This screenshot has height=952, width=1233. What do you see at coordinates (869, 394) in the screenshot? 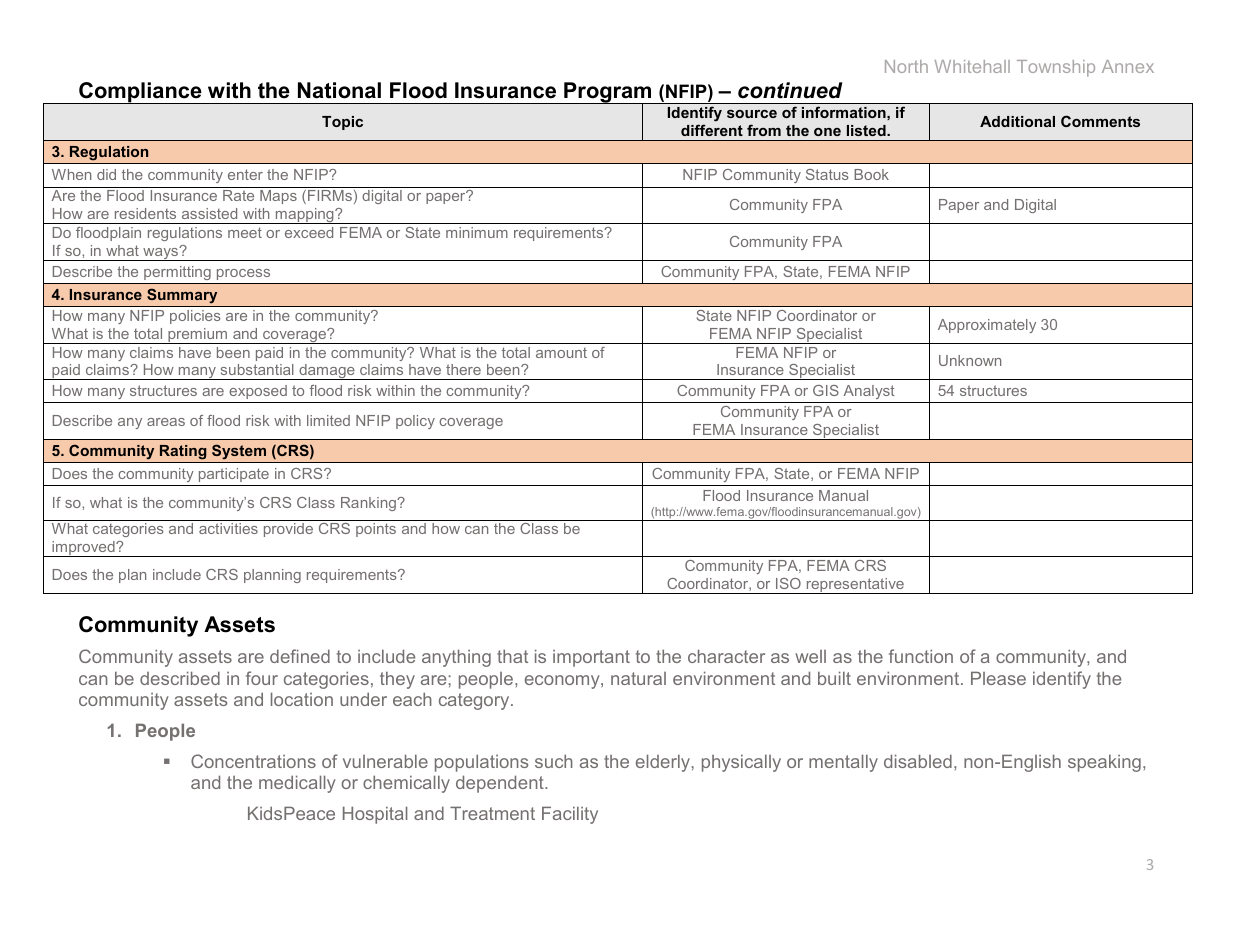
I see `Analyst` at bounding box center [869, 394].
